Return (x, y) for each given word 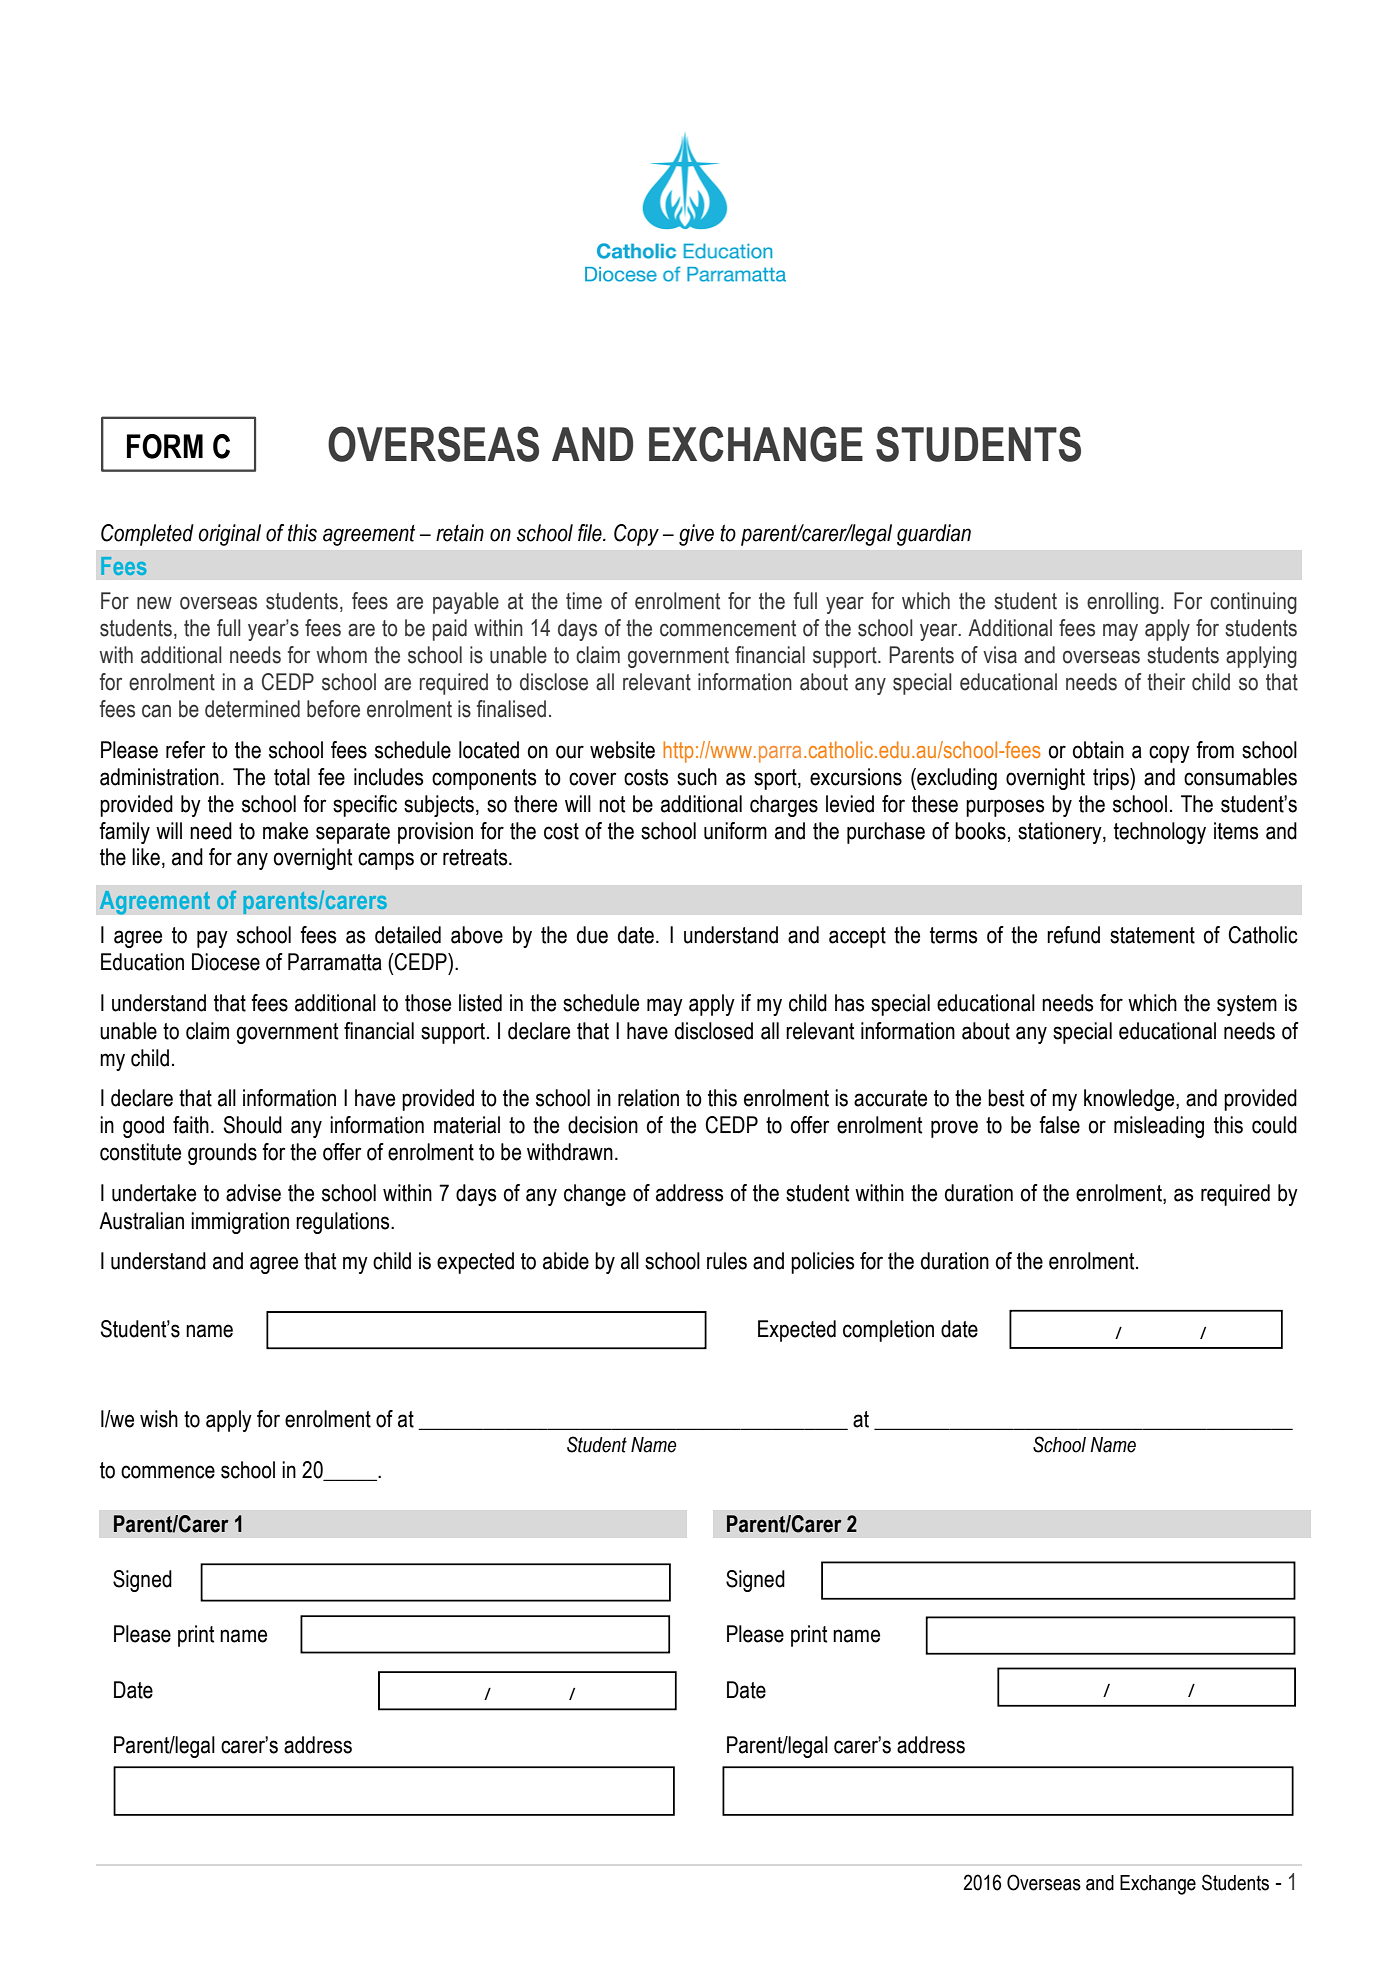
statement (1152, 935)
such (697, 777)
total (292, 777)
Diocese (226, 962)
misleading (1159, 1127)
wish (159, 1419)
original (230, 535)
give (696, 535)
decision (603, 1125)
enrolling (1123, 603)
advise (253, 1193)
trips (1112, 779)
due (592, 935)
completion (888, 1331)
